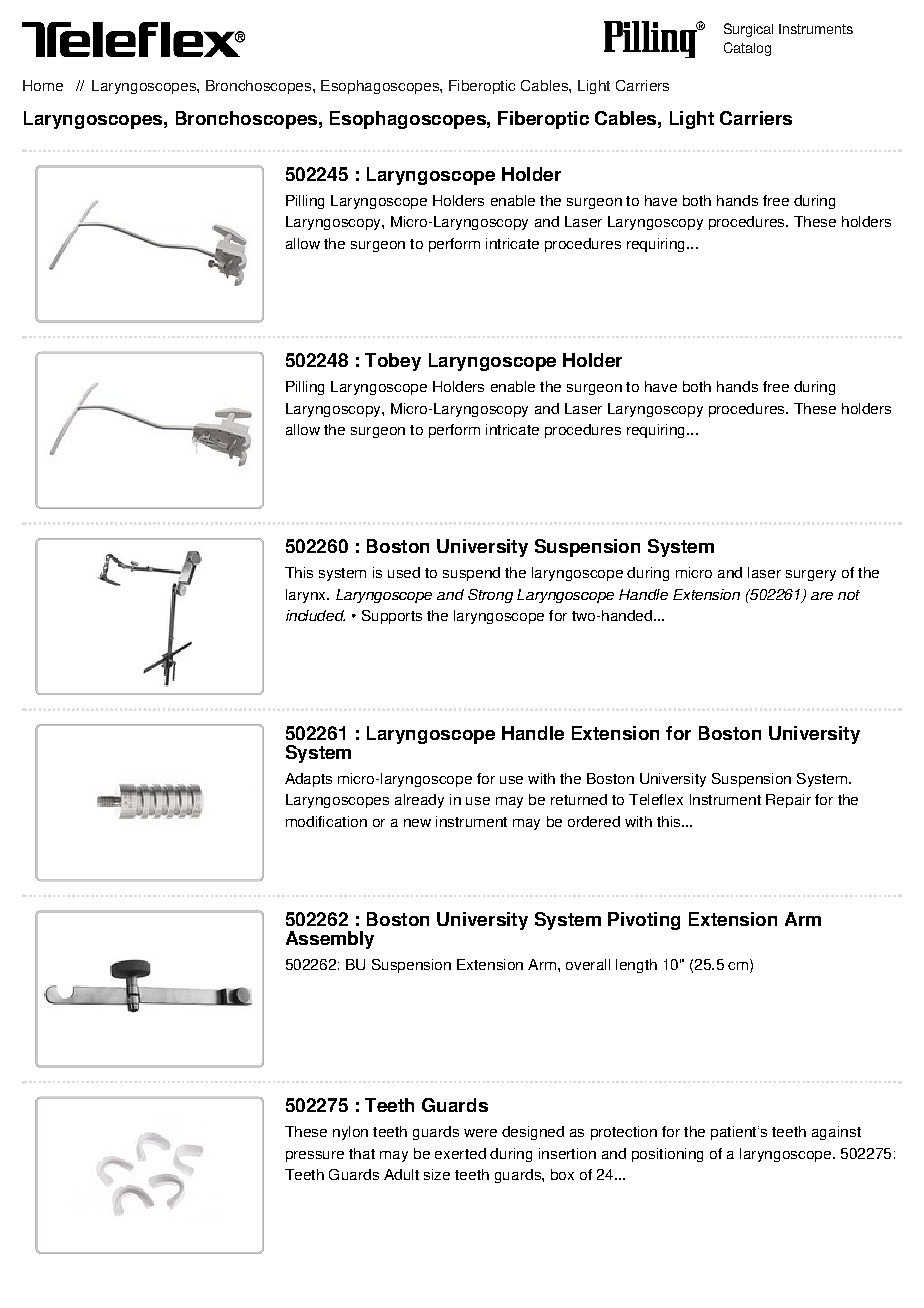  Describe the element at coordinates (326, 821) in the screenshot. I see `modification` at that location.
